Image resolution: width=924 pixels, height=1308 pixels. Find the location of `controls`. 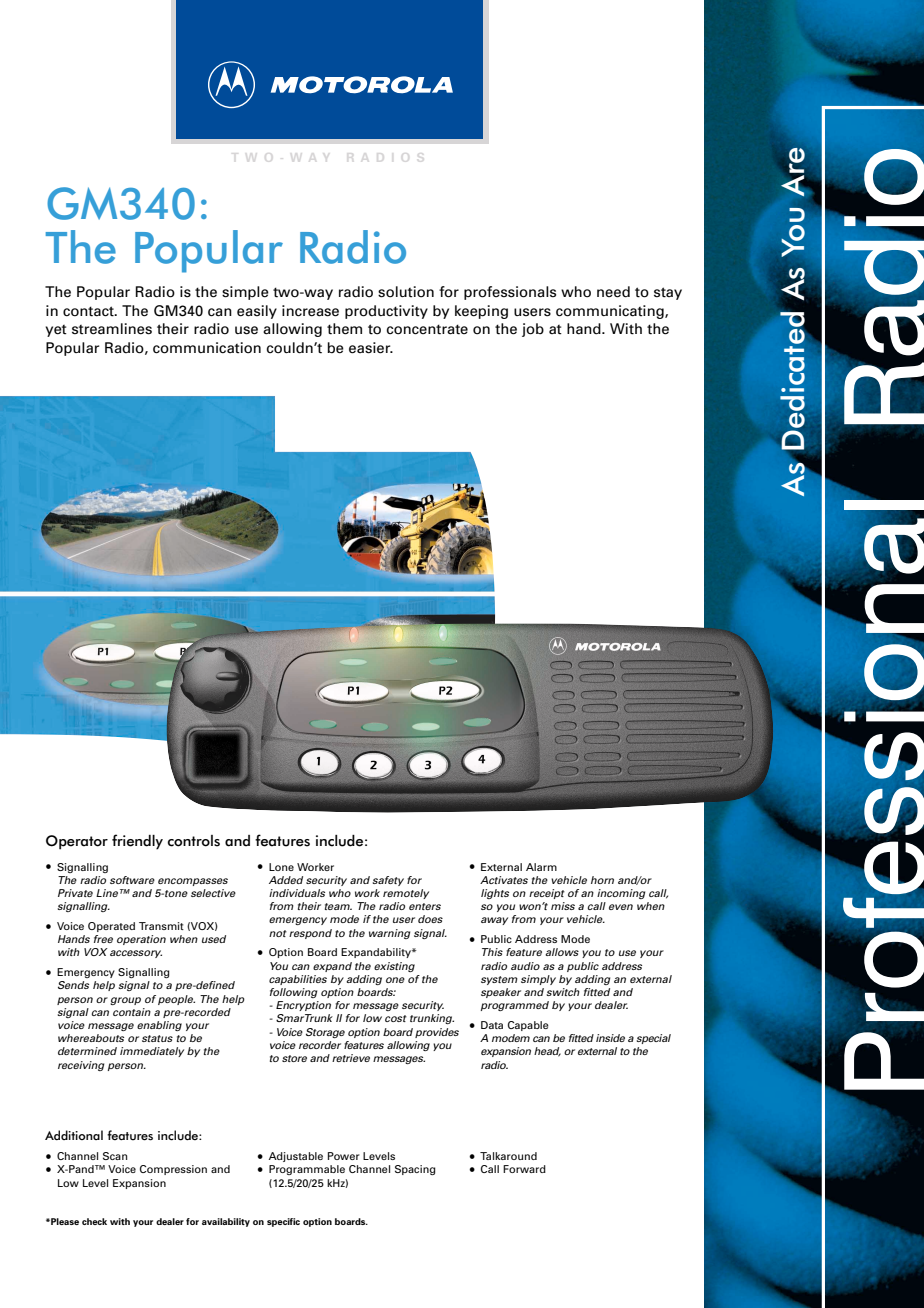

controls is located at coordinates (194, 841).
